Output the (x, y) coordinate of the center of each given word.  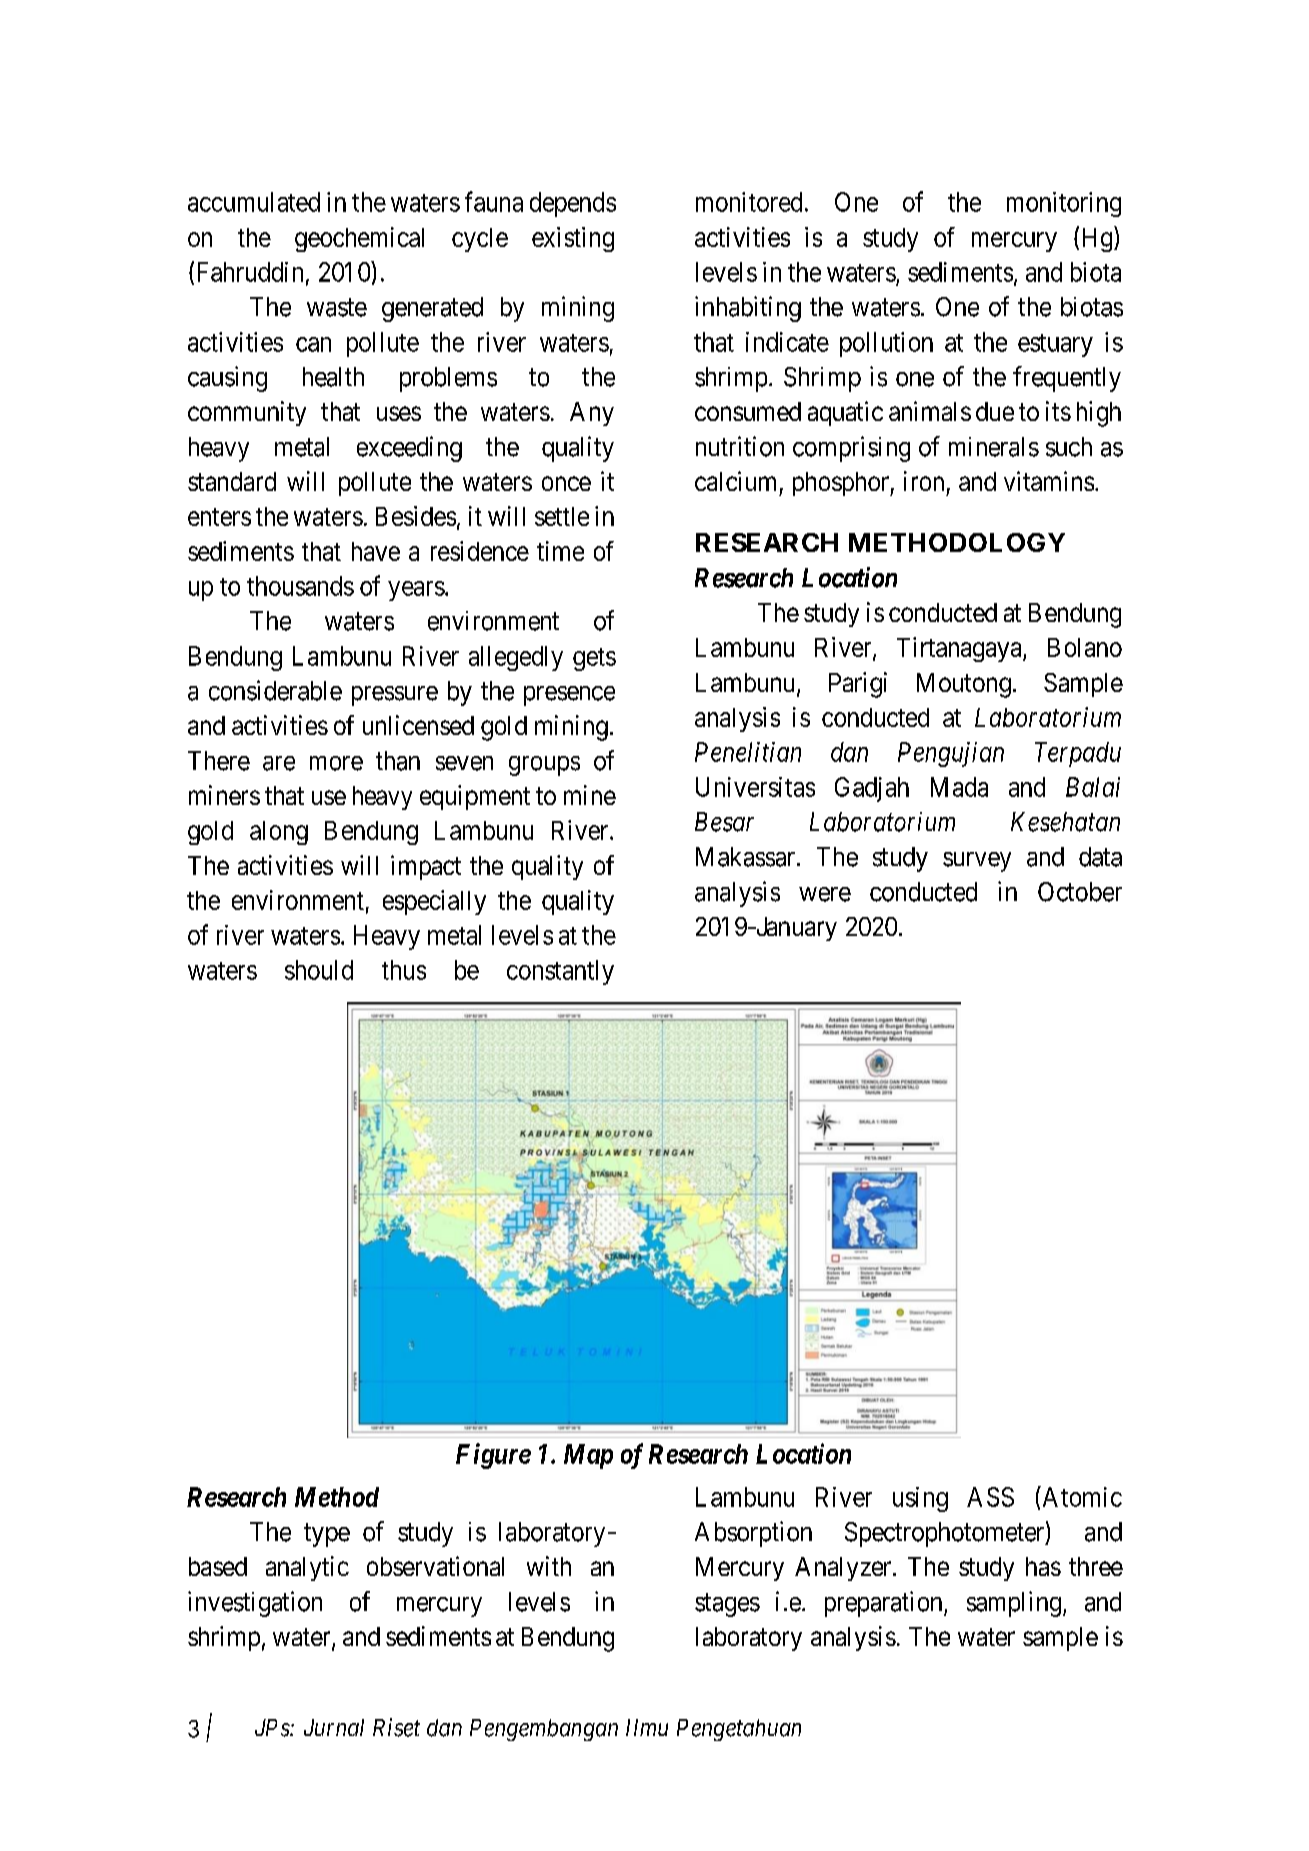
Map (588, 1456)
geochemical (359, 239)
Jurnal (334, 1727)
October (1080, 892)
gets (594, 659)
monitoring (1064, 204)
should (319, 970)
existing (573, 239)
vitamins (1049, 481)
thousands (300, 586)
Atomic (1081, 1496)
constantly (560, 972)
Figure (493, 1456)
